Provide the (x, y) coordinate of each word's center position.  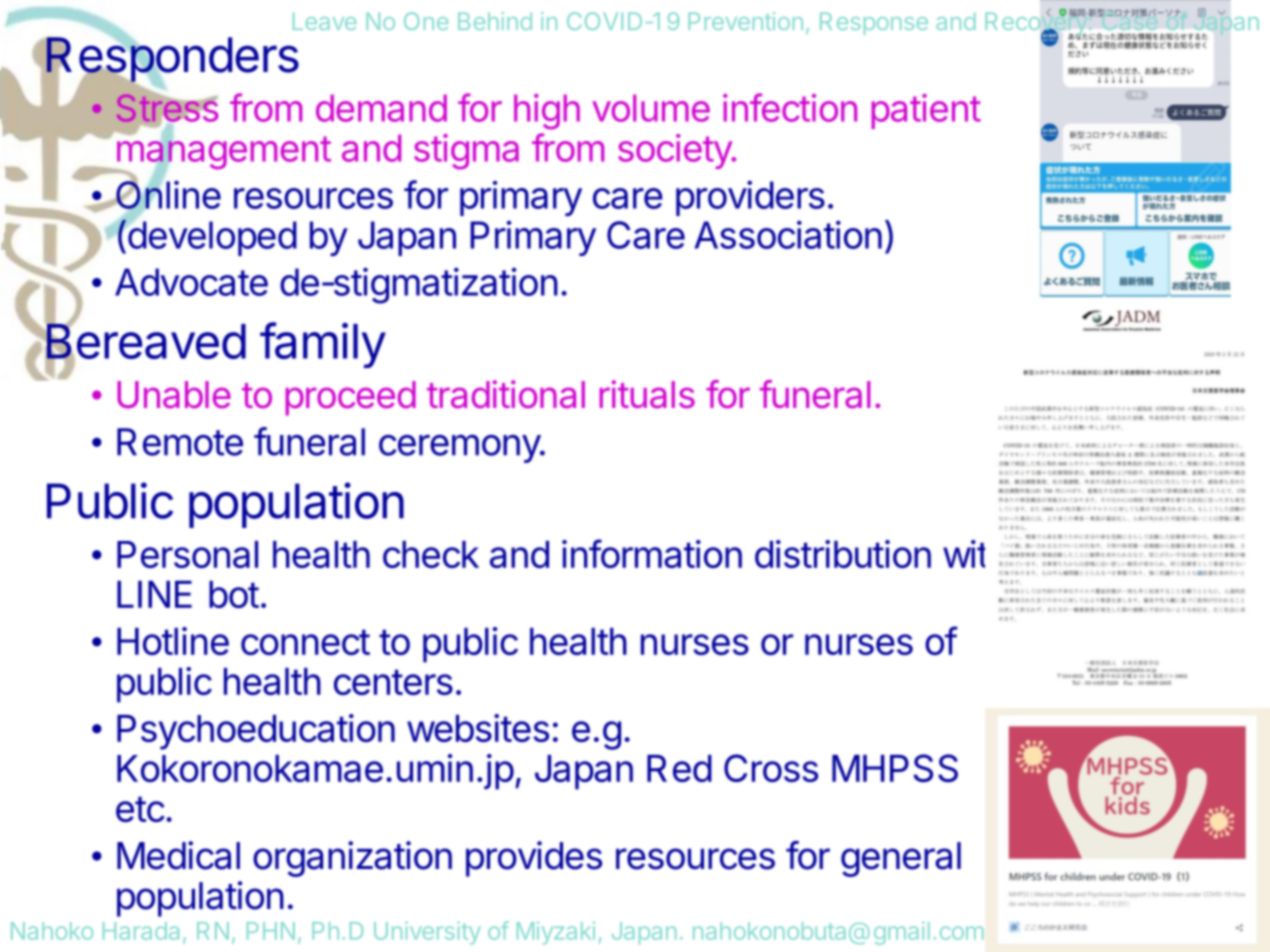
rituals (647, 394)
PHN (271, 931)
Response (874, 23)
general (901, 859)
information (652, 553)
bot (234, 594)
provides (534, 859)
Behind (495, 21)
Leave (325, 21)
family (323, 345)
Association (788, 234)
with (975, 554)
